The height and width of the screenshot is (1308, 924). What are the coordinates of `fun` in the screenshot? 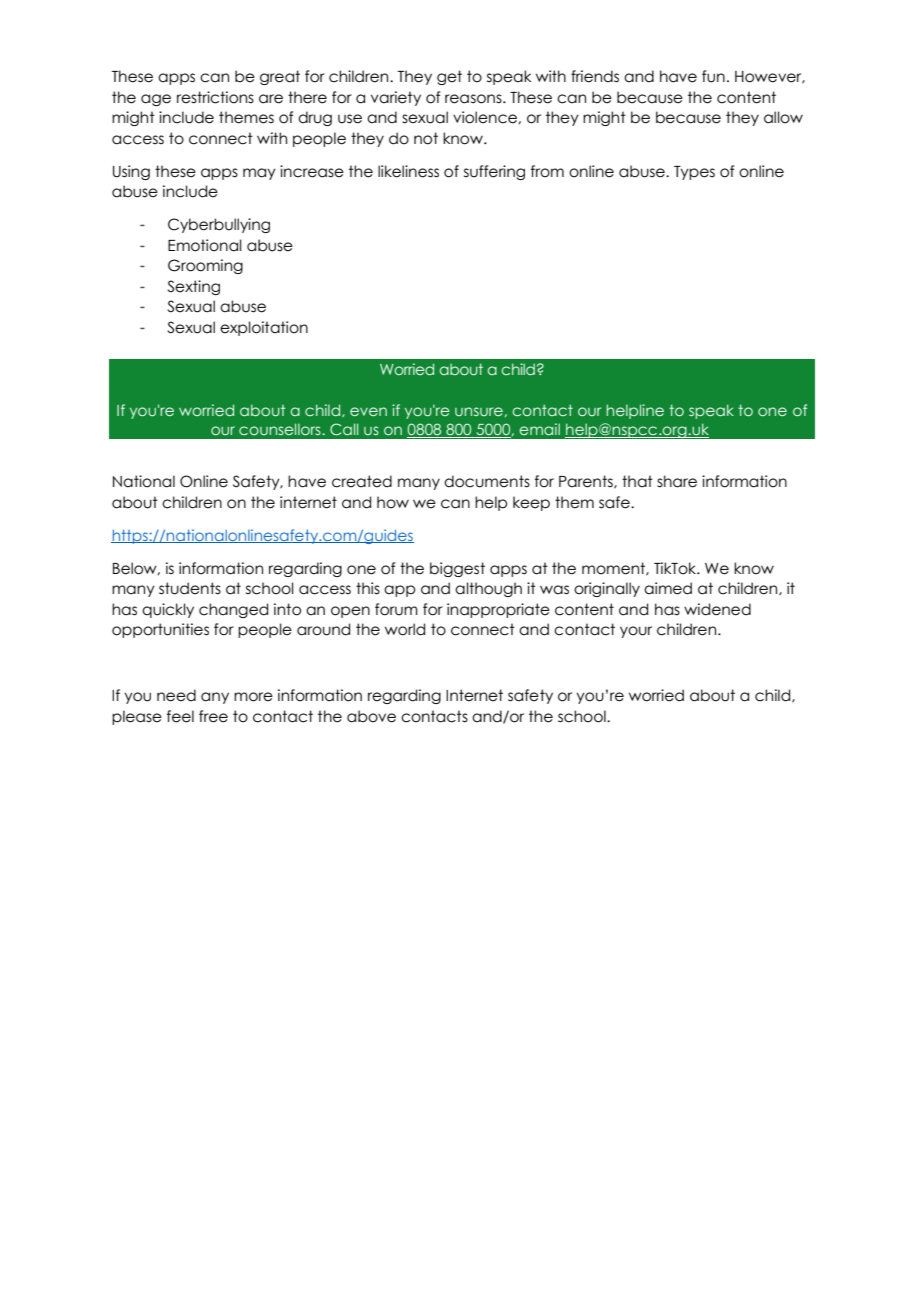 It's located at (713, 76).
